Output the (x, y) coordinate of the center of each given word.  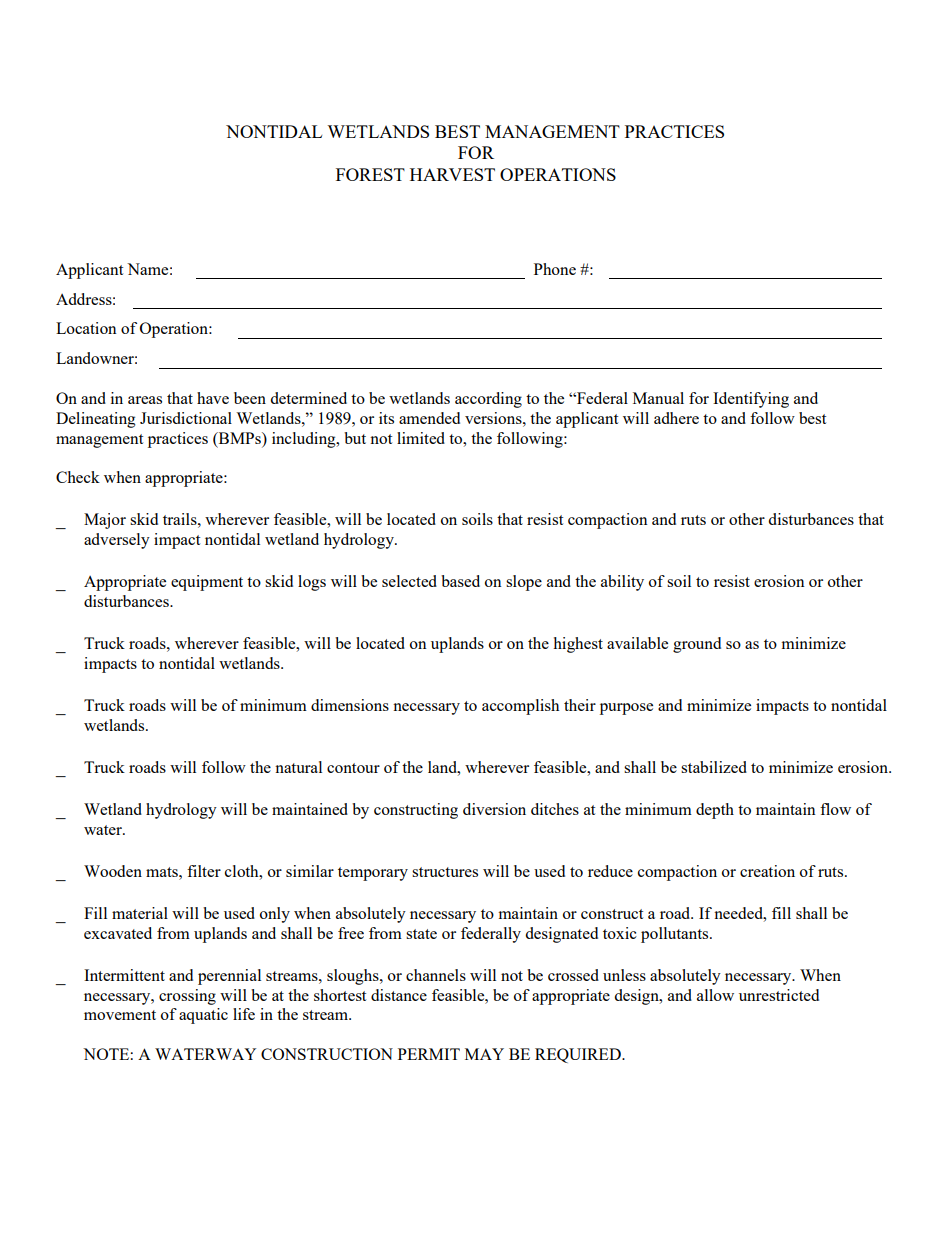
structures (445, 872)
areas (145, 400)
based (460, 581)
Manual (658, 398)
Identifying (751, 400)
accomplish (520, 707)
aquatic (203, 1016)
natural (298, 767)
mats (163, 872)
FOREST (370, 174)
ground (697, 645)
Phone (555, 269)
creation (767, 871)
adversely (117, 541)
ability (622, 583)
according (488, 400)
